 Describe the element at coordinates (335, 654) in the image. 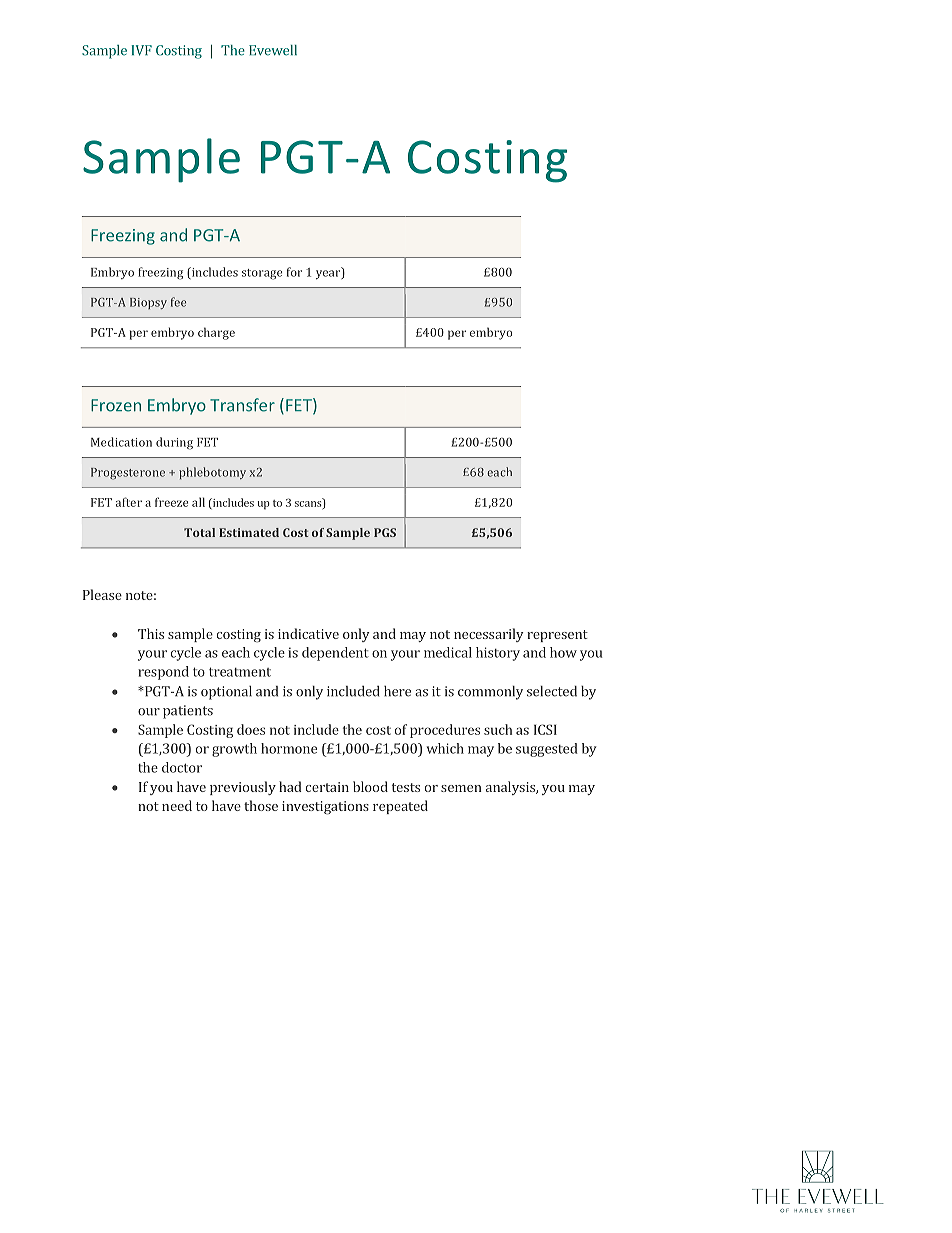

I see `dependent` at that location.
